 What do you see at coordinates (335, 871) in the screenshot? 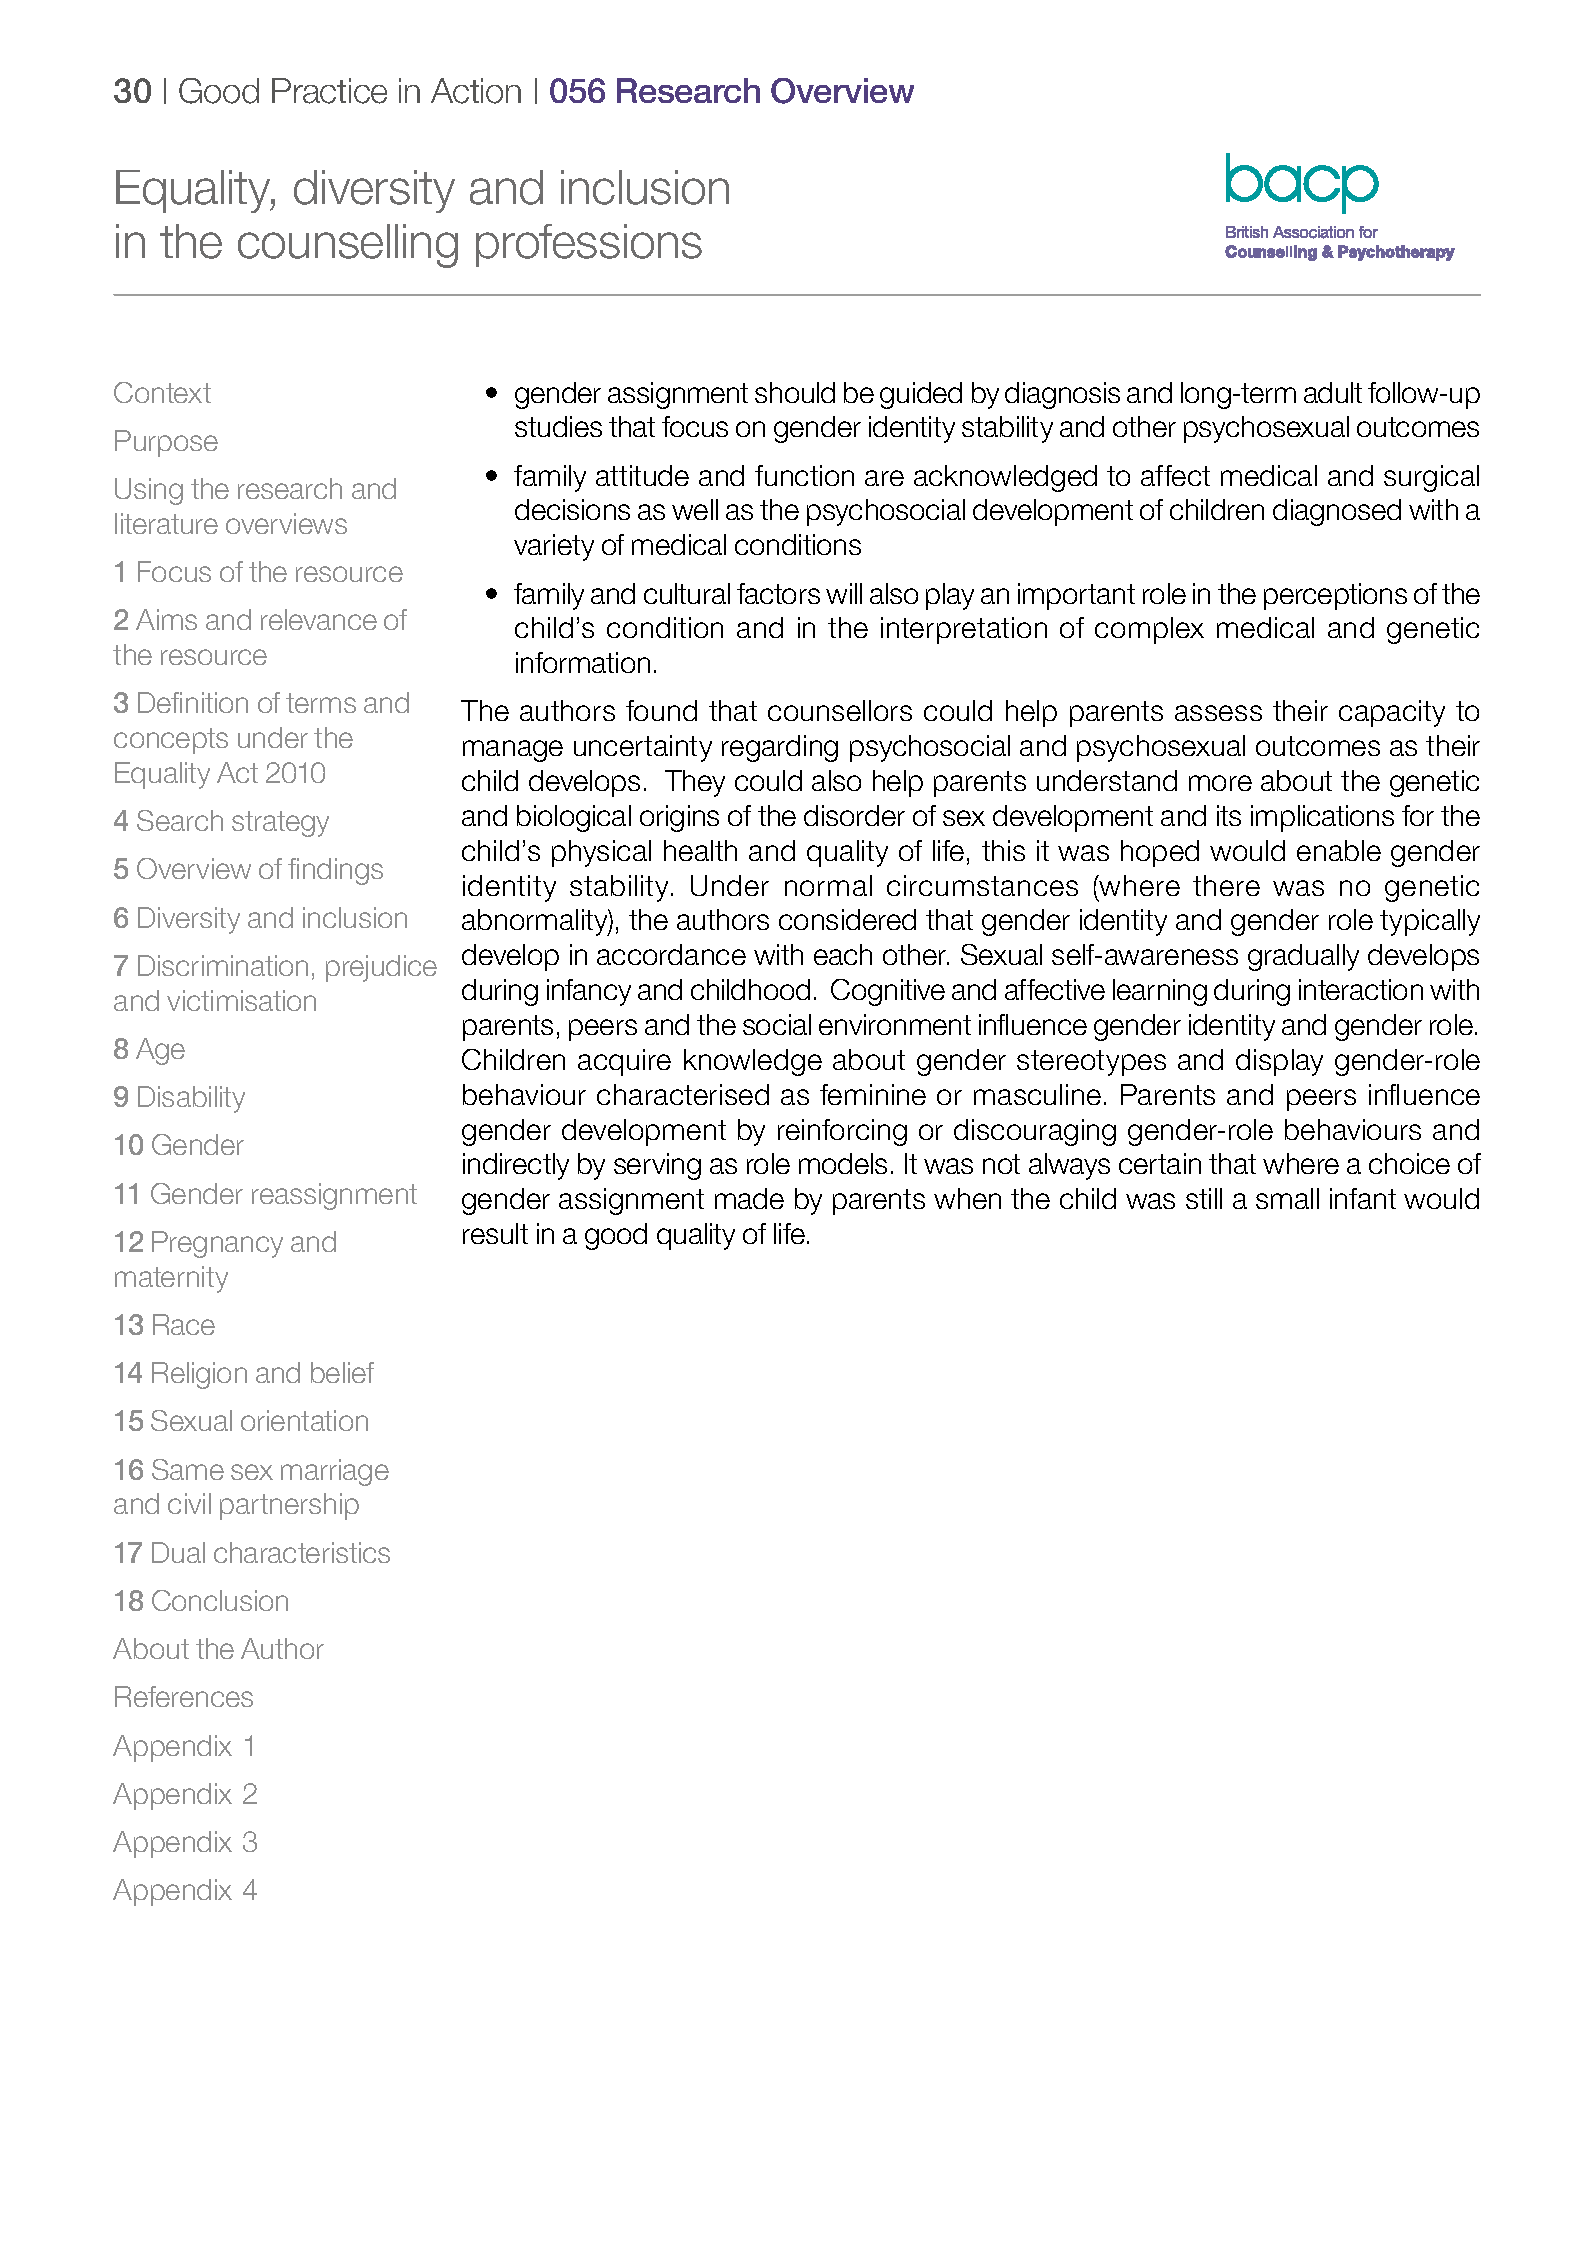
I see `findings` at bounding box center [335, 871].
